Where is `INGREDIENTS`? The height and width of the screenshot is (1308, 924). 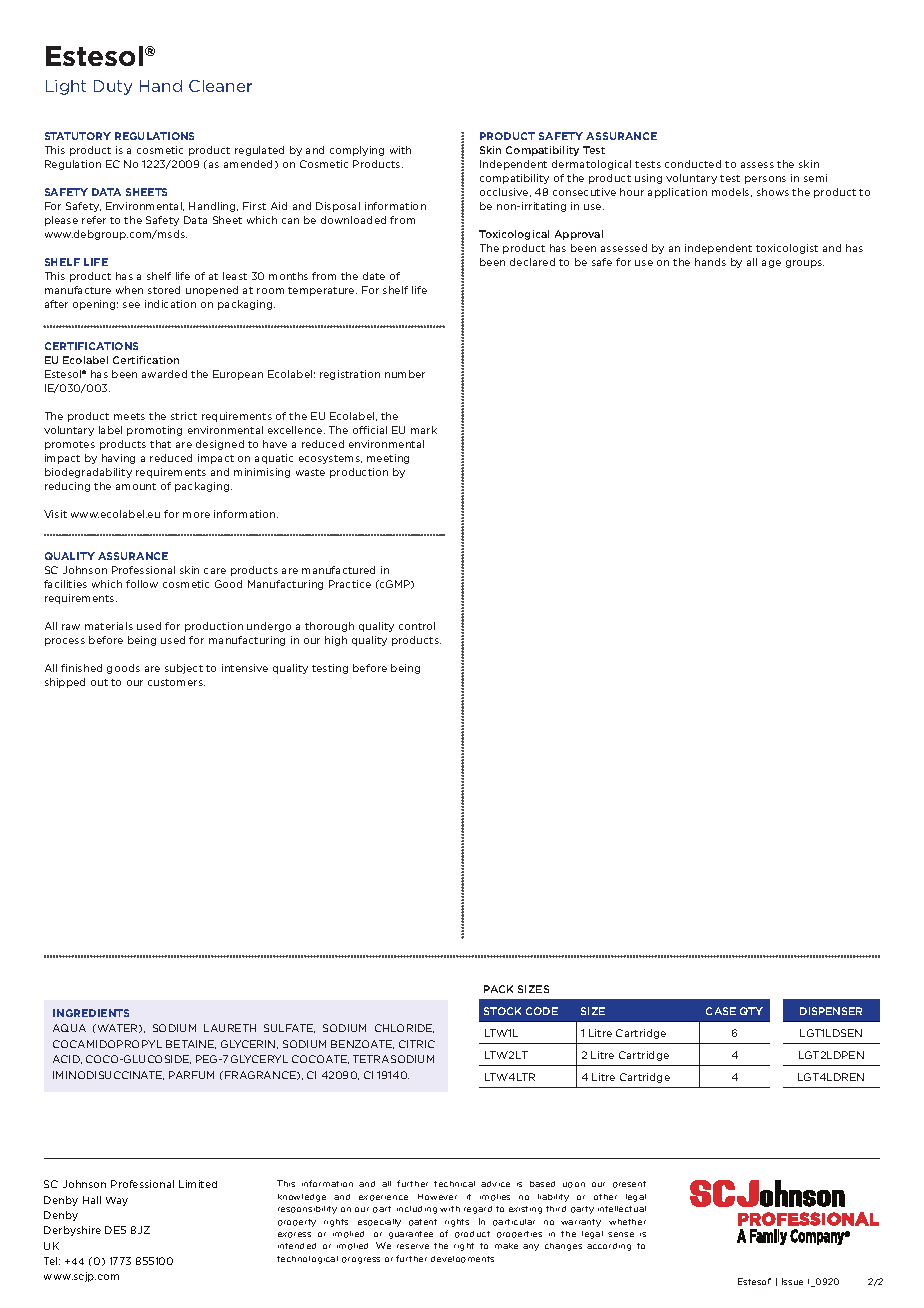
INGREDIENTS is located at coordinates (91, 1013).
